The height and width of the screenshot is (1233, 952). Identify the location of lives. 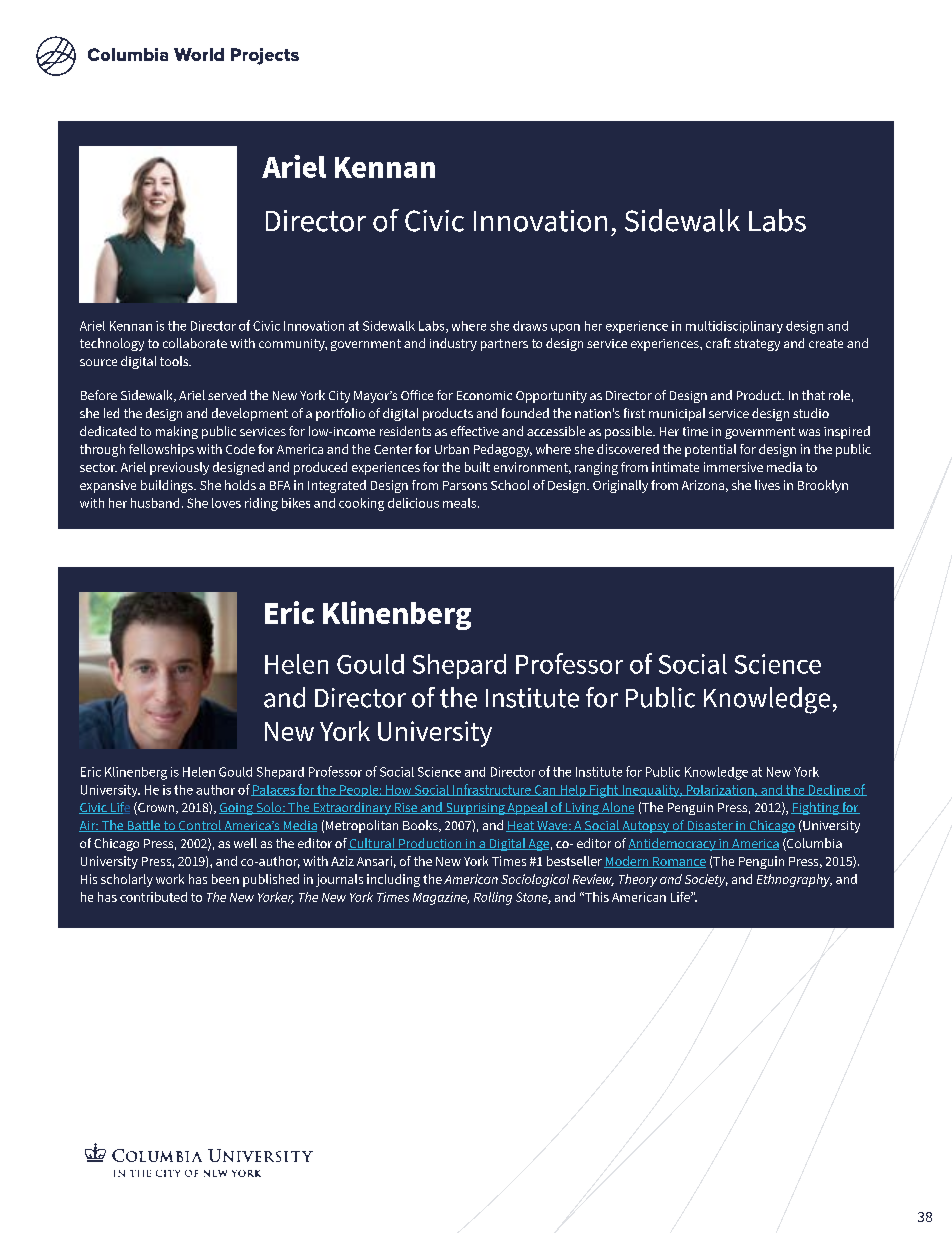
(767, 485).
